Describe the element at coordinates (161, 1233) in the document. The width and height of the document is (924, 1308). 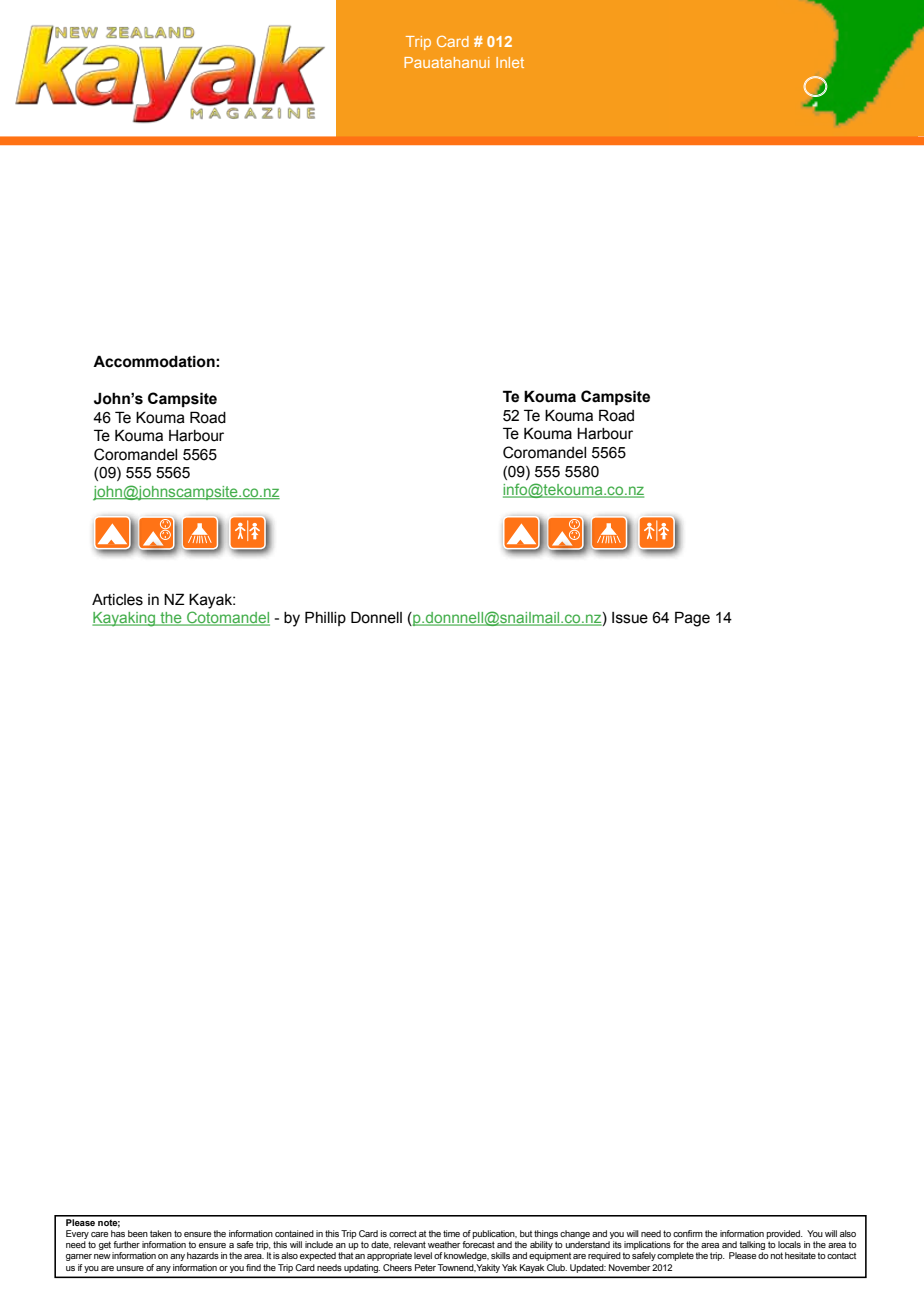
I see `taken` at that location.
